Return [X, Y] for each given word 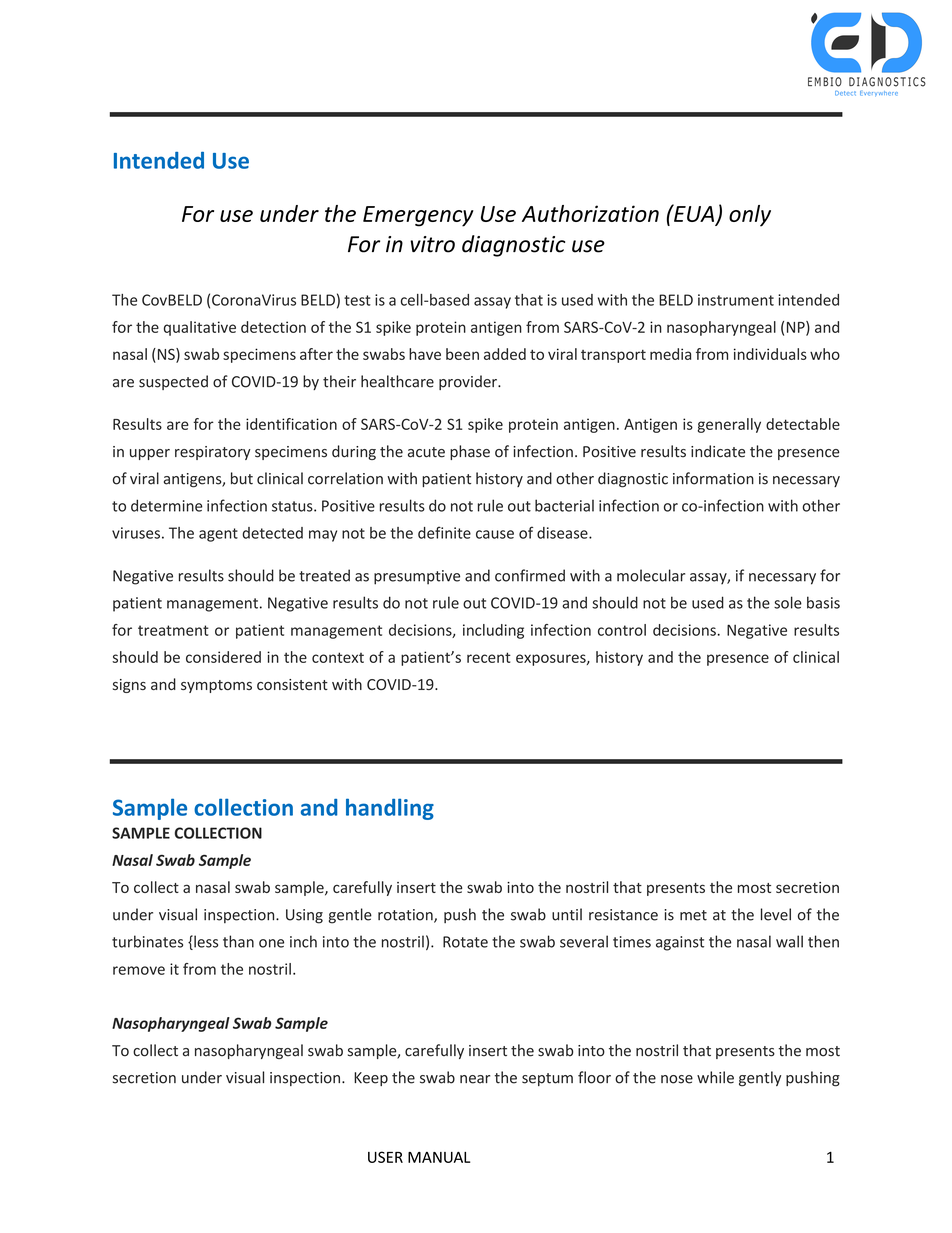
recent [489, 657]
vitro [432, 244]
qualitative [200, 328]
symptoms [216, 686]
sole [788, 602]
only [750, 216]
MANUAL [439, 1157]
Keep [371, 1079]
